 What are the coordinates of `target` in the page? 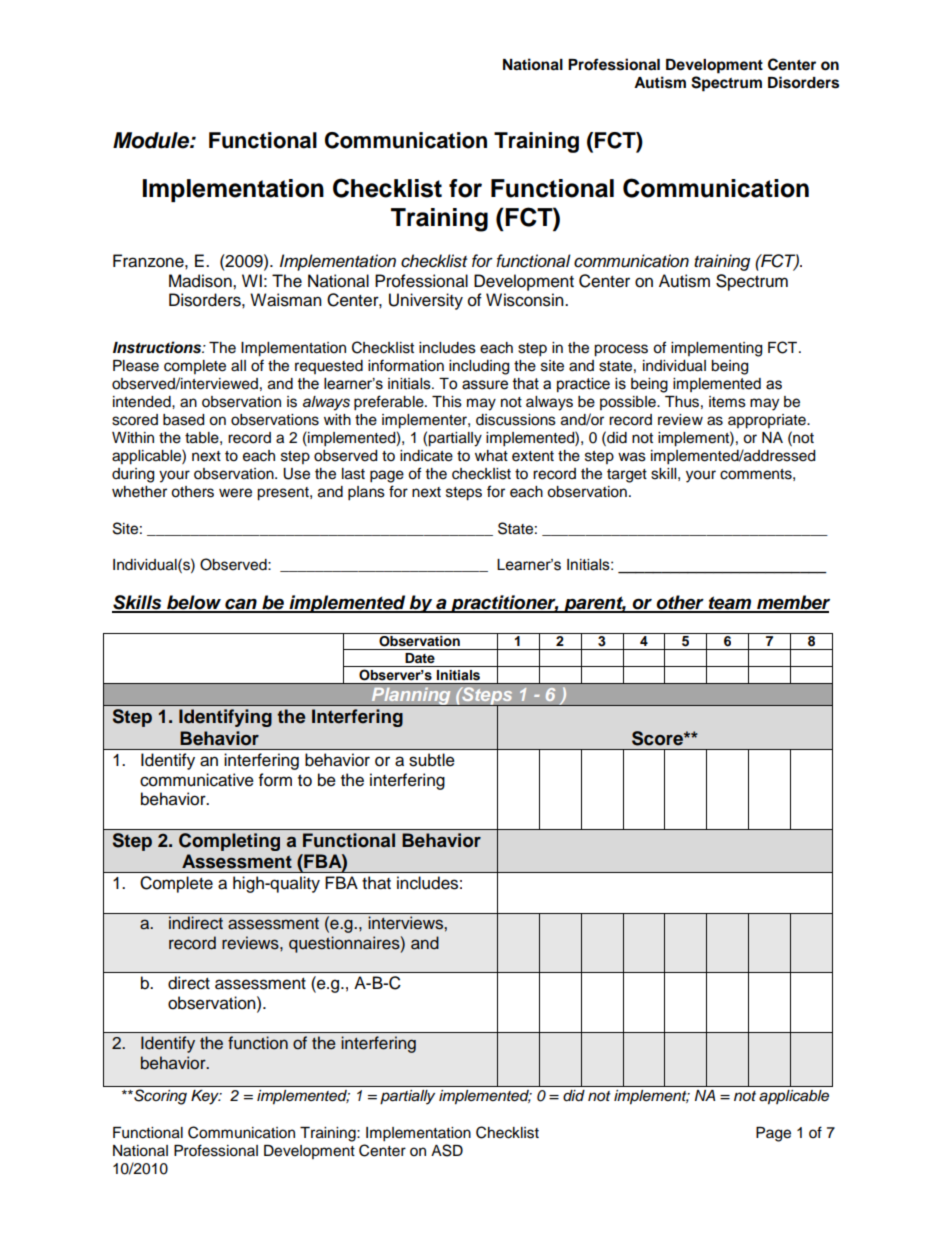 It's located at (627, 476).
